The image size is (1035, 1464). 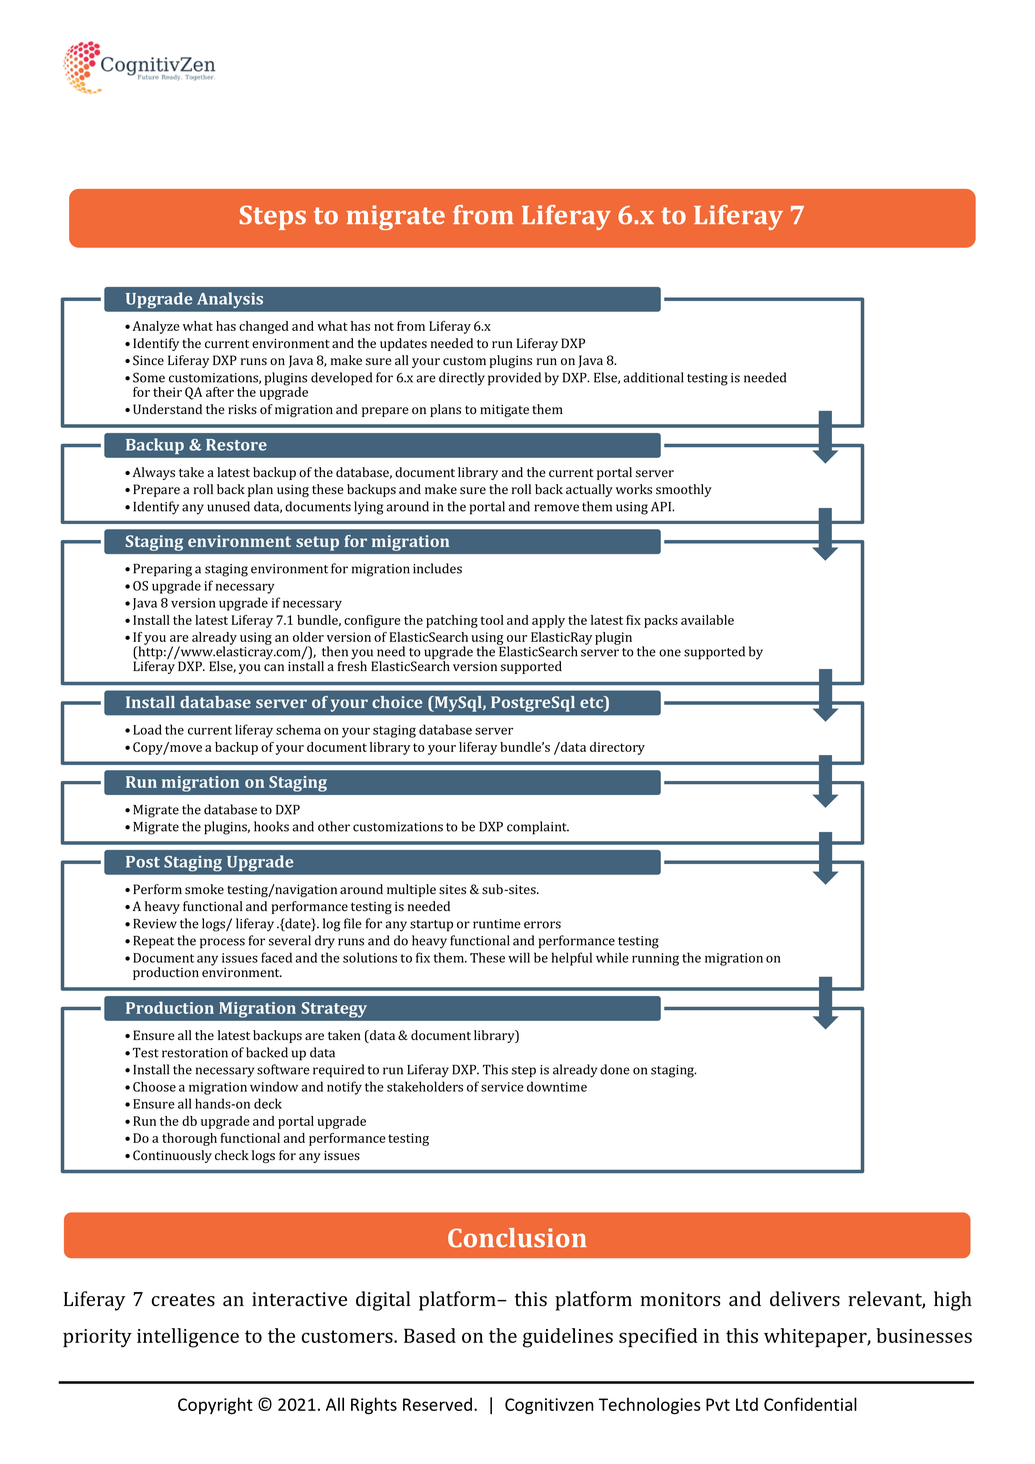 I want to click on restoration, so click(x=195, y=1053).
